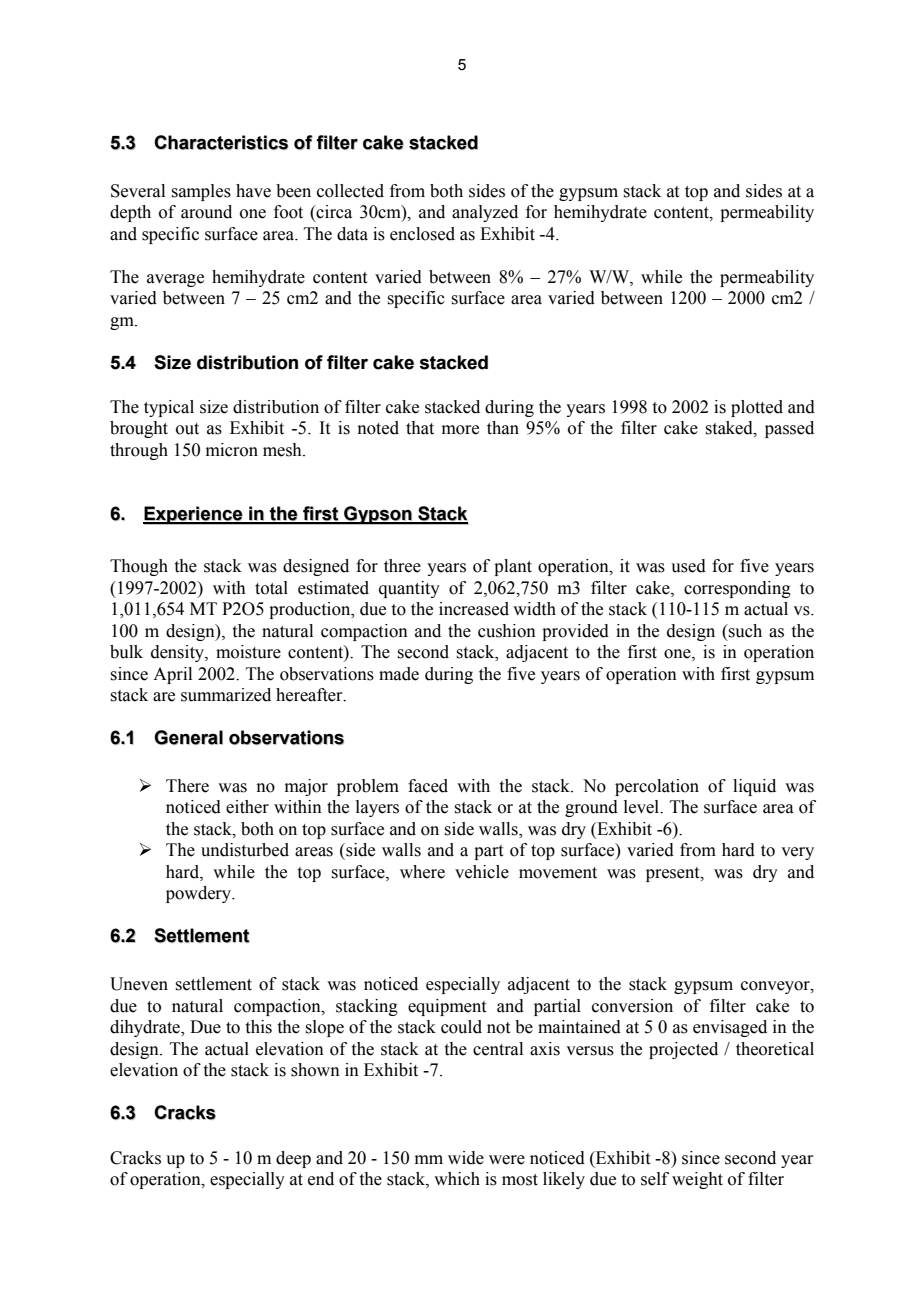 This image has width=924, height=1308. What do you see at coordinates (232, 450) in the image?
I see `micron` at bounding box center [232, 450].
